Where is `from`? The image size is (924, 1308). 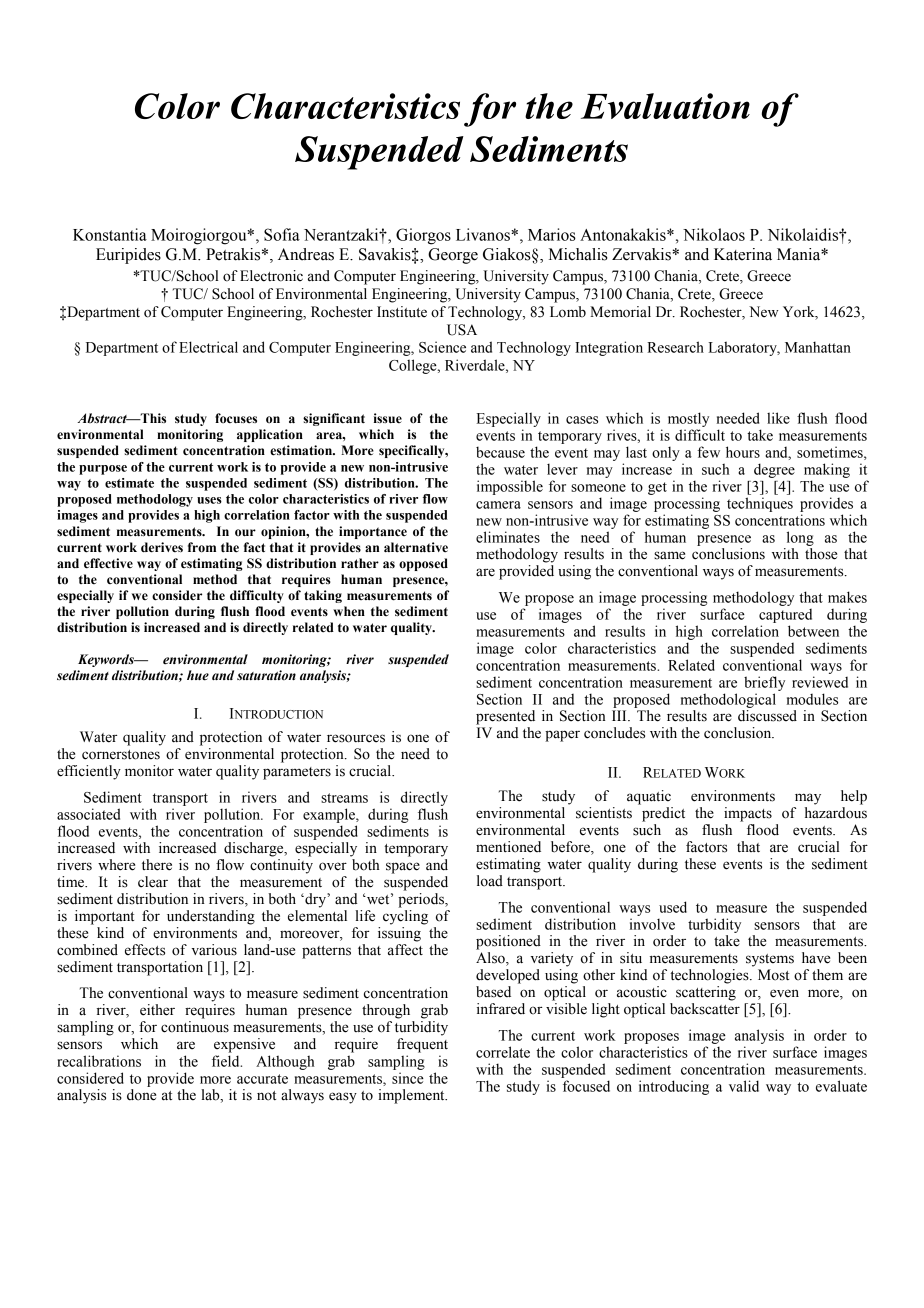 from is located at coordinates (202, 547).
